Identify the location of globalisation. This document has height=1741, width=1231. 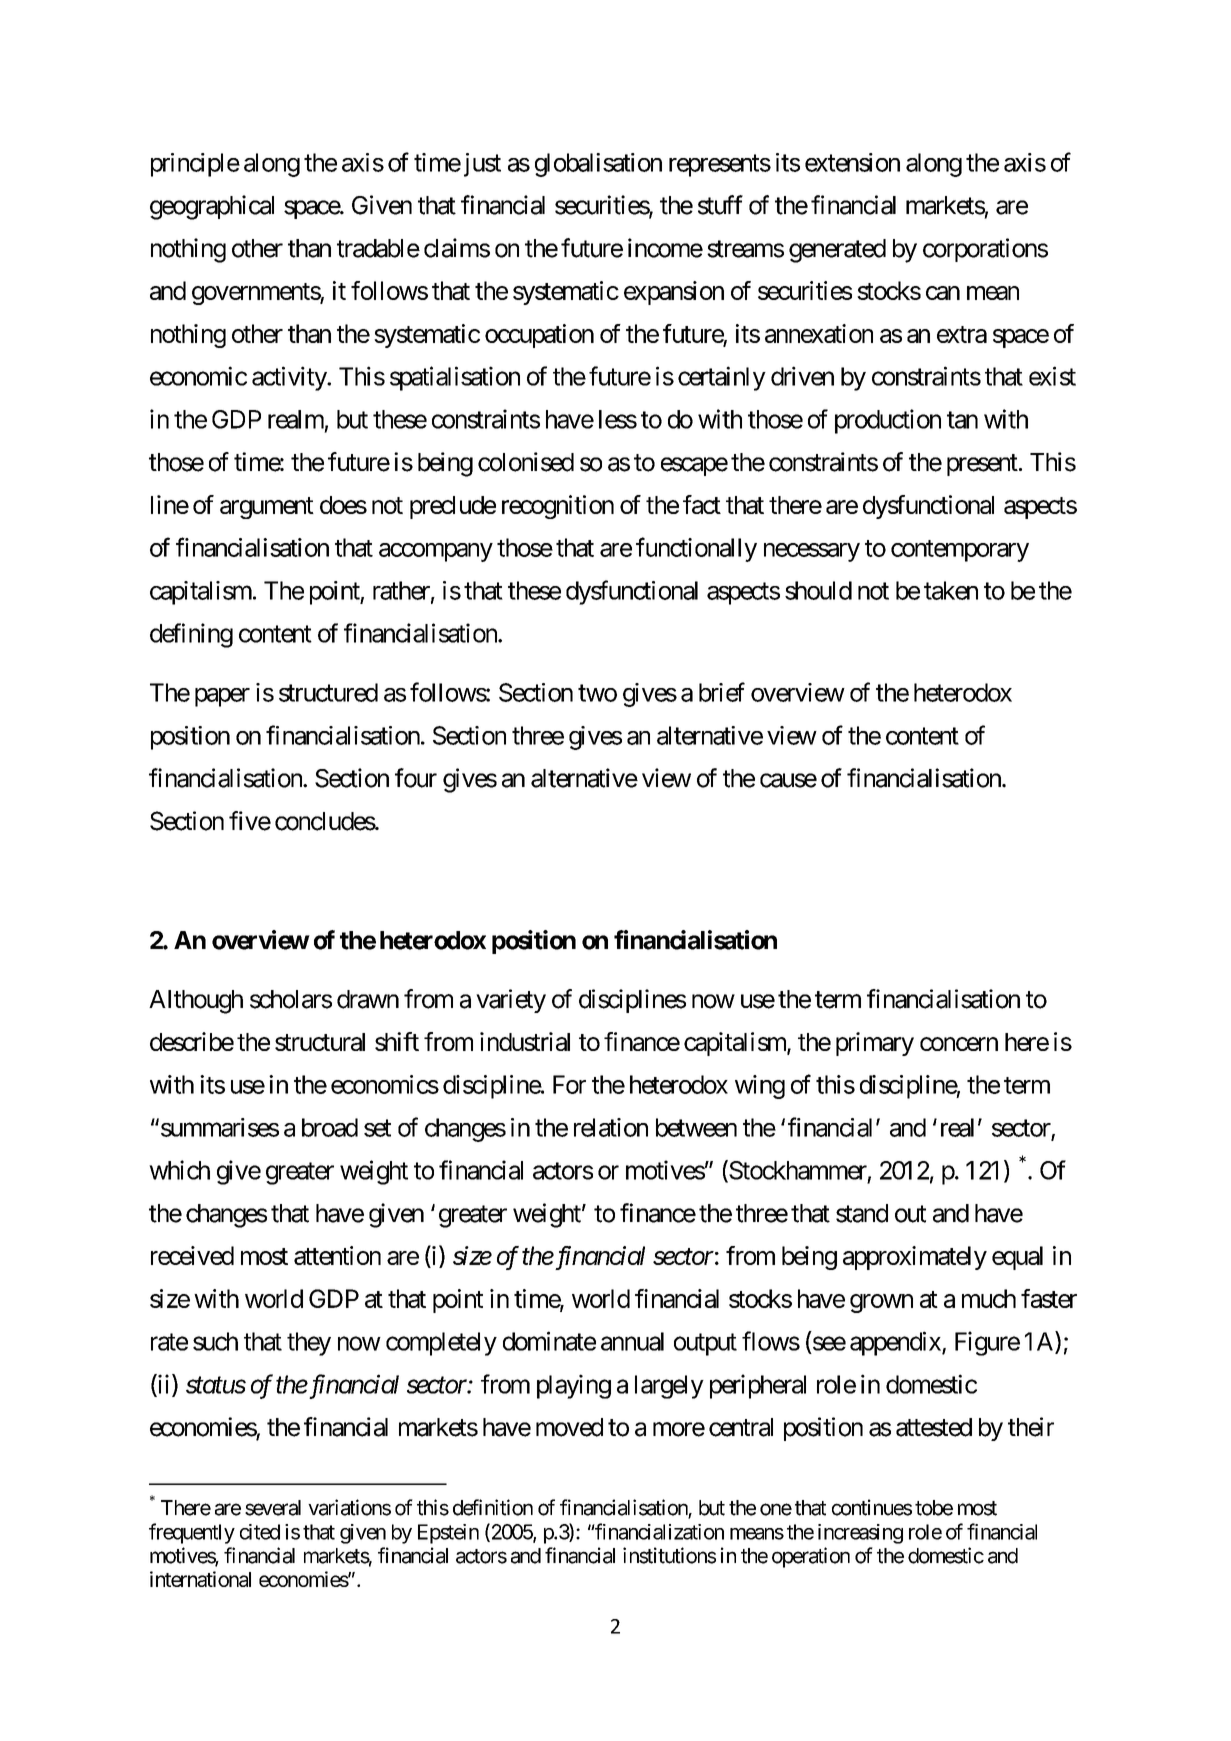
(598, 165).
